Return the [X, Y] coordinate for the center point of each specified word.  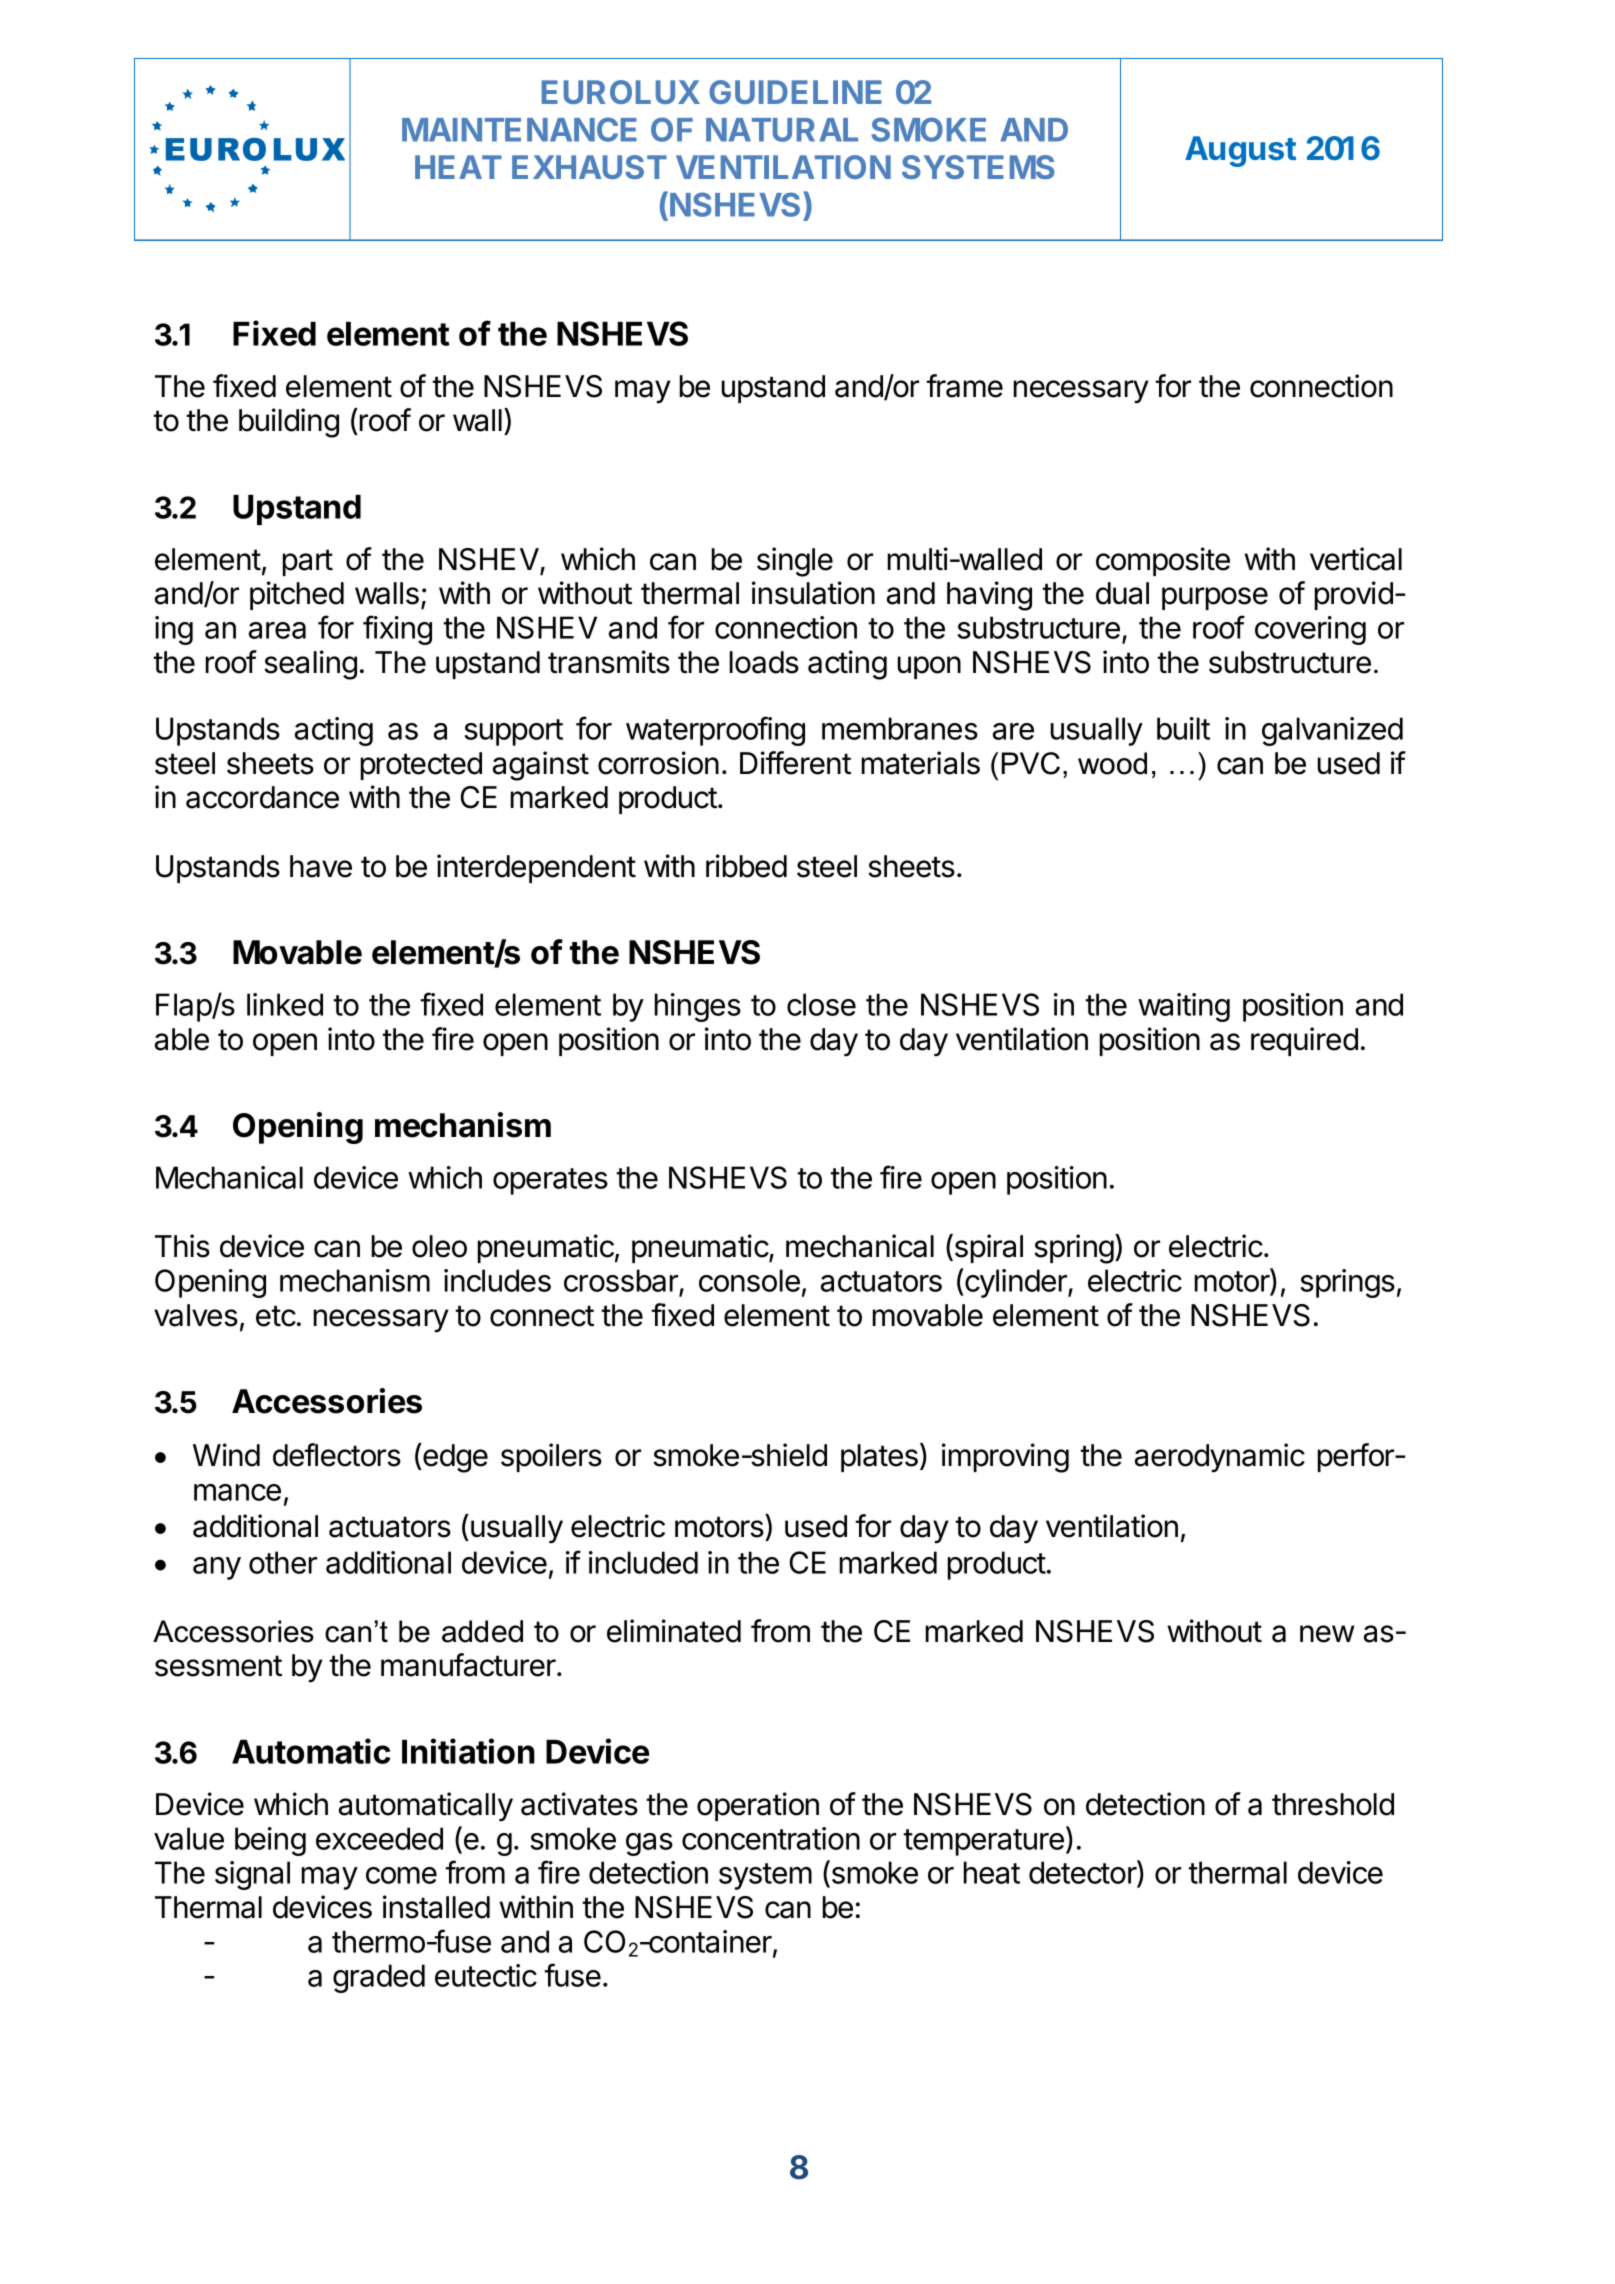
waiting [1184, 1007]
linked [285, 1004]
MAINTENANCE [519, 129]
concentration [771, 1838]
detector [1083, 1873]
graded [379, 1978]
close [821, 1004]
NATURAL [782, 130]
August [1240, 151]
